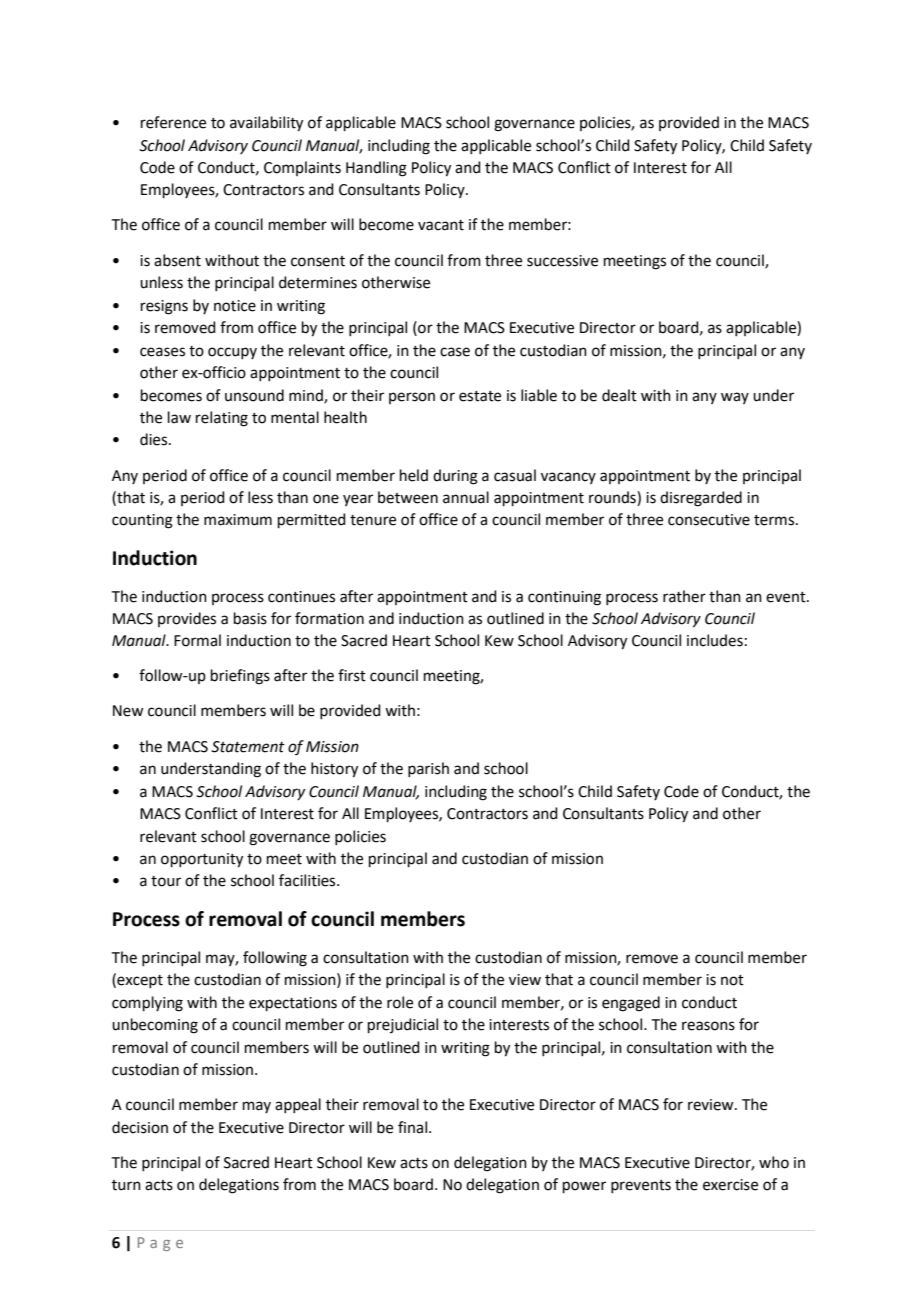 This image has width=924, height=1308. Describe the element at coordinates (166, 881) in the image. I see `tour` at that location.
